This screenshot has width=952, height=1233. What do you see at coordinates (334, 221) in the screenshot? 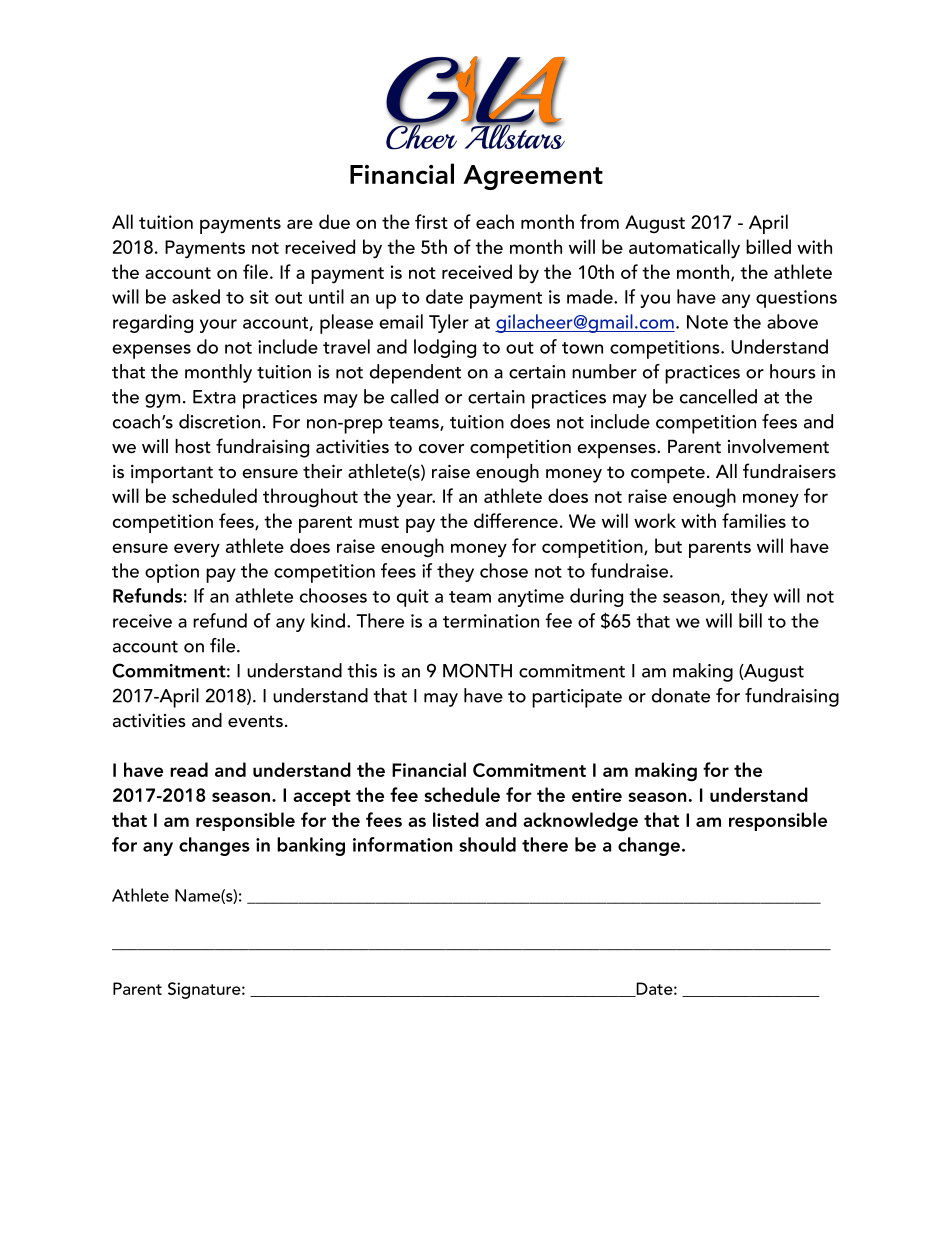
I see `due` at bounding box center [334, 221].
